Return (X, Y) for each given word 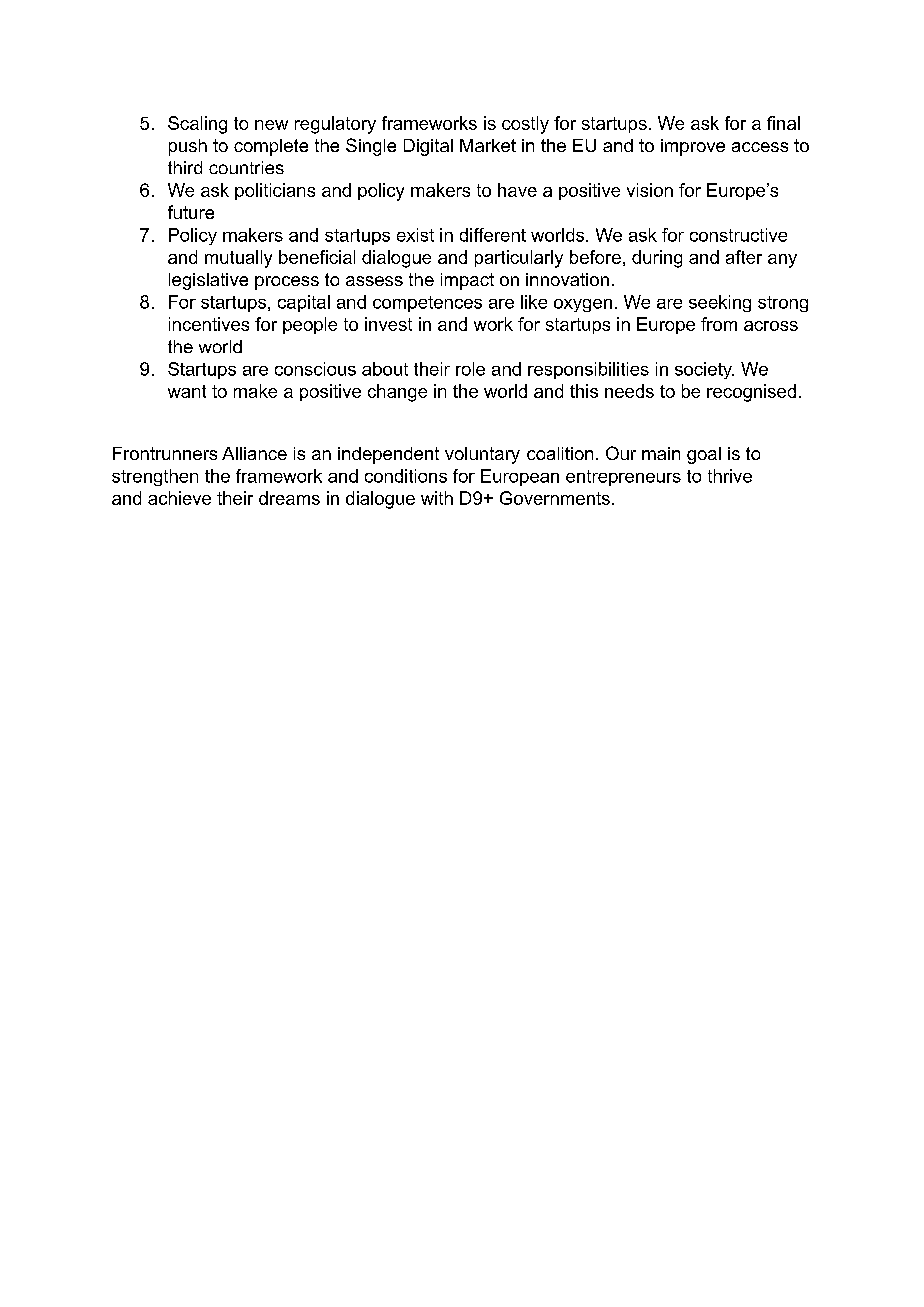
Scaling (197, 125)
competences (427, 304)
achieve (179, 498)
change (397, 393)
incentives (209, 324)
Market (488, 145)
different (493, 235)
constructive (738, 235)
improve (693, 147)
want (187, 391)
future (191, 212)
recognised (751, 393)
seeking (720, 303)
